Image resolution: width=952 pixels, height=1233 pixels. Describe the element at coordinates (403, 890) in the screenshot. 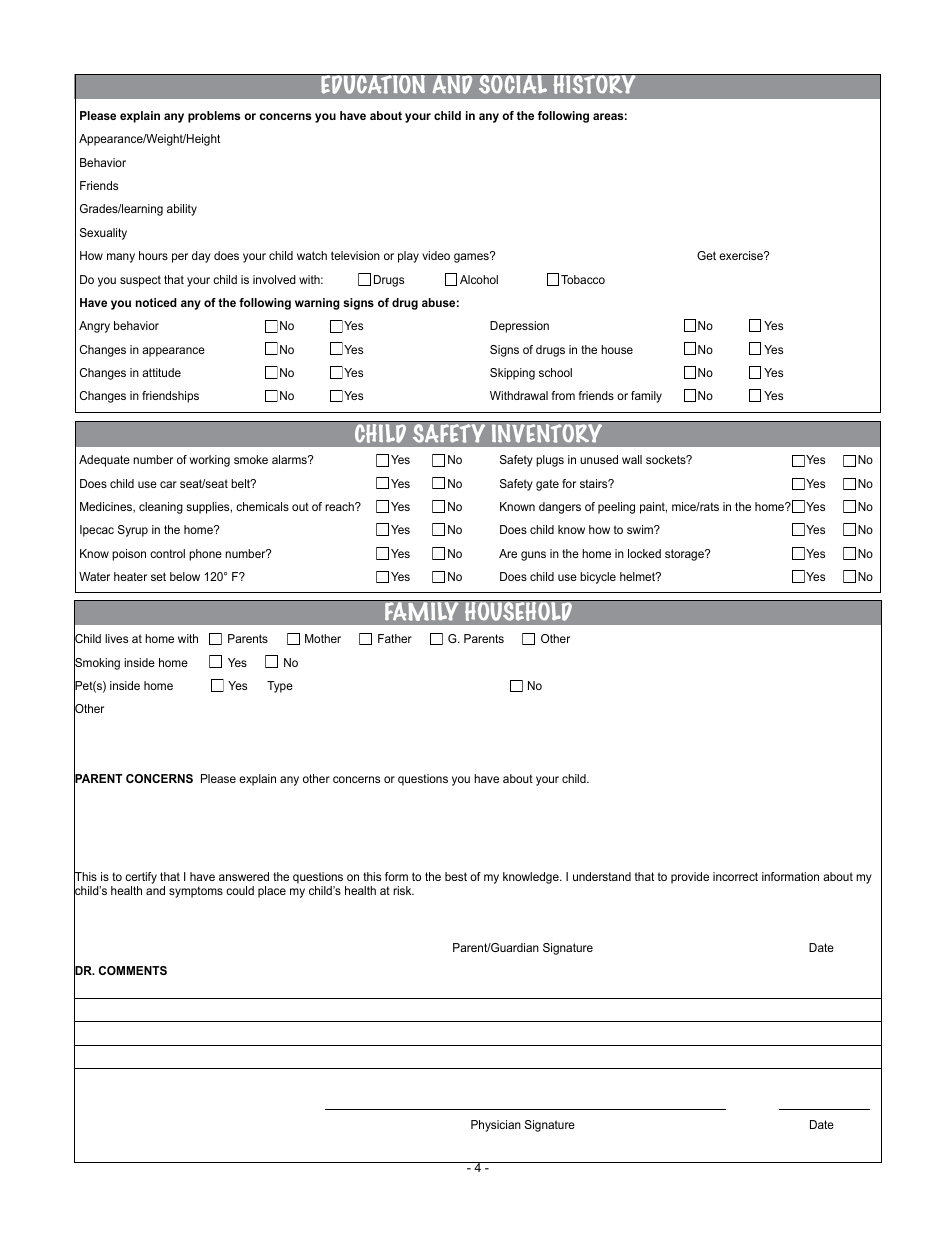

I see `risk` at that location.
